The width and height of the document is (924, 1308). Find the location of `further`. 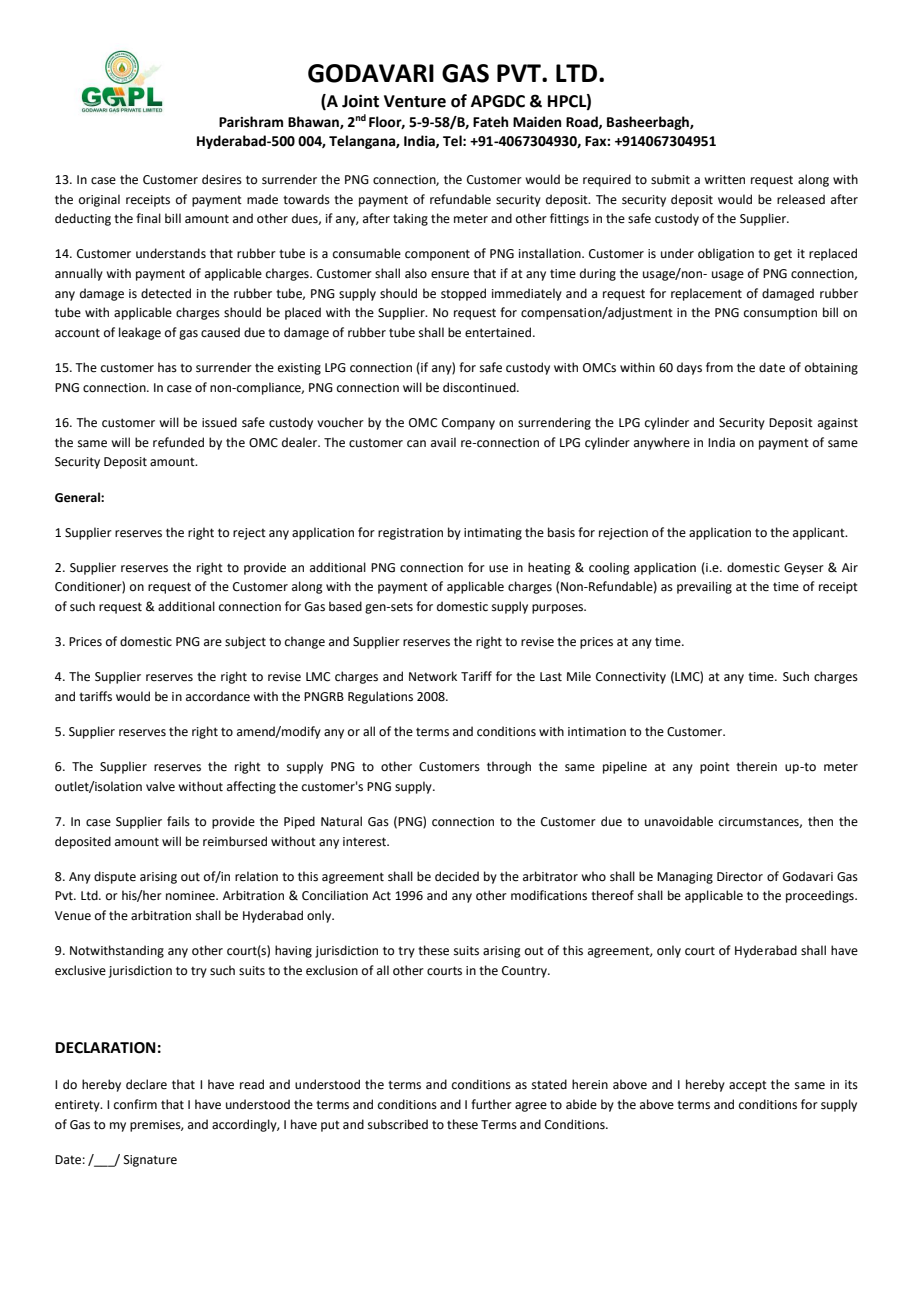

further is located at coordinates (491, 1104).
